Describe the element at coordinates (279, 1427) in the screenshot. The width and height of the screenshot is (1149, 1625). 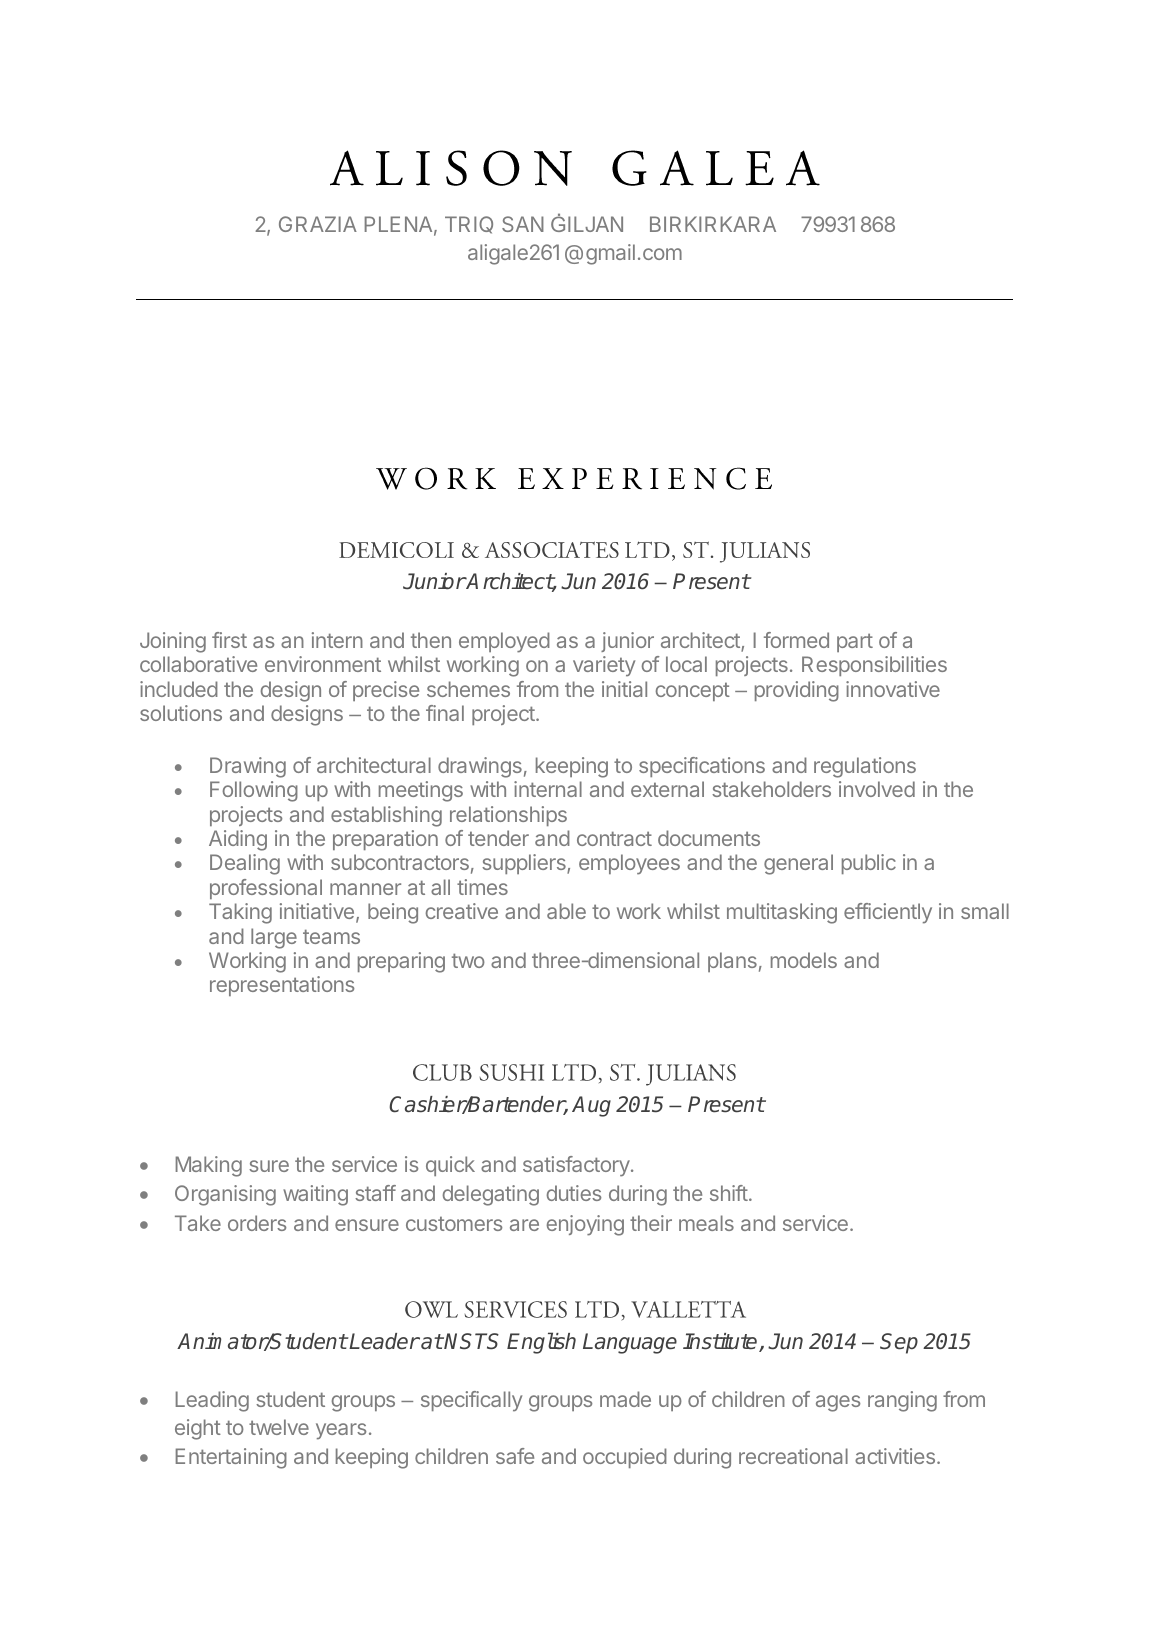
I see `twelve` at that location.
